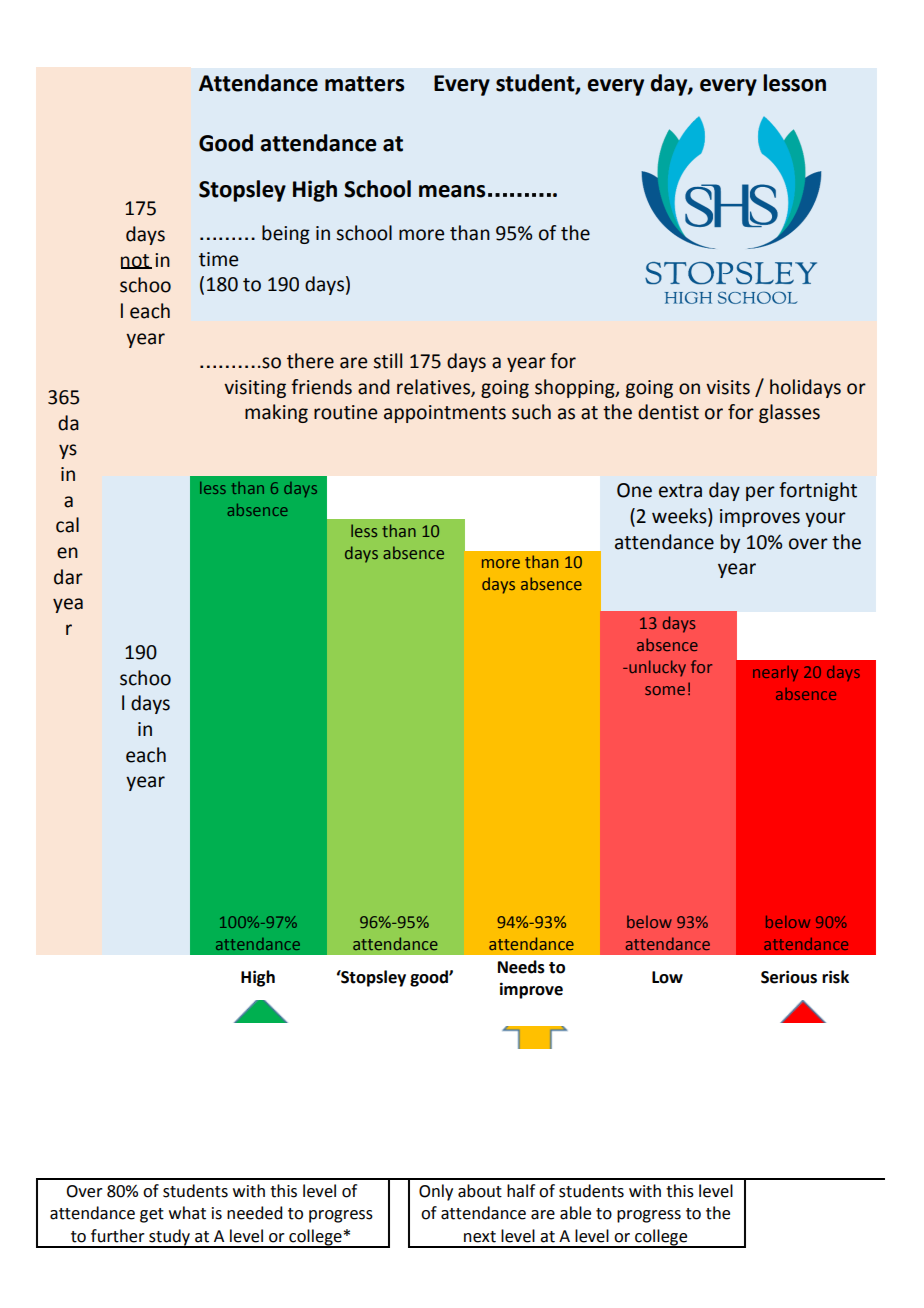 This screenshot has height=1308, width=924. I want to click on Only, so click(436, 1192).
